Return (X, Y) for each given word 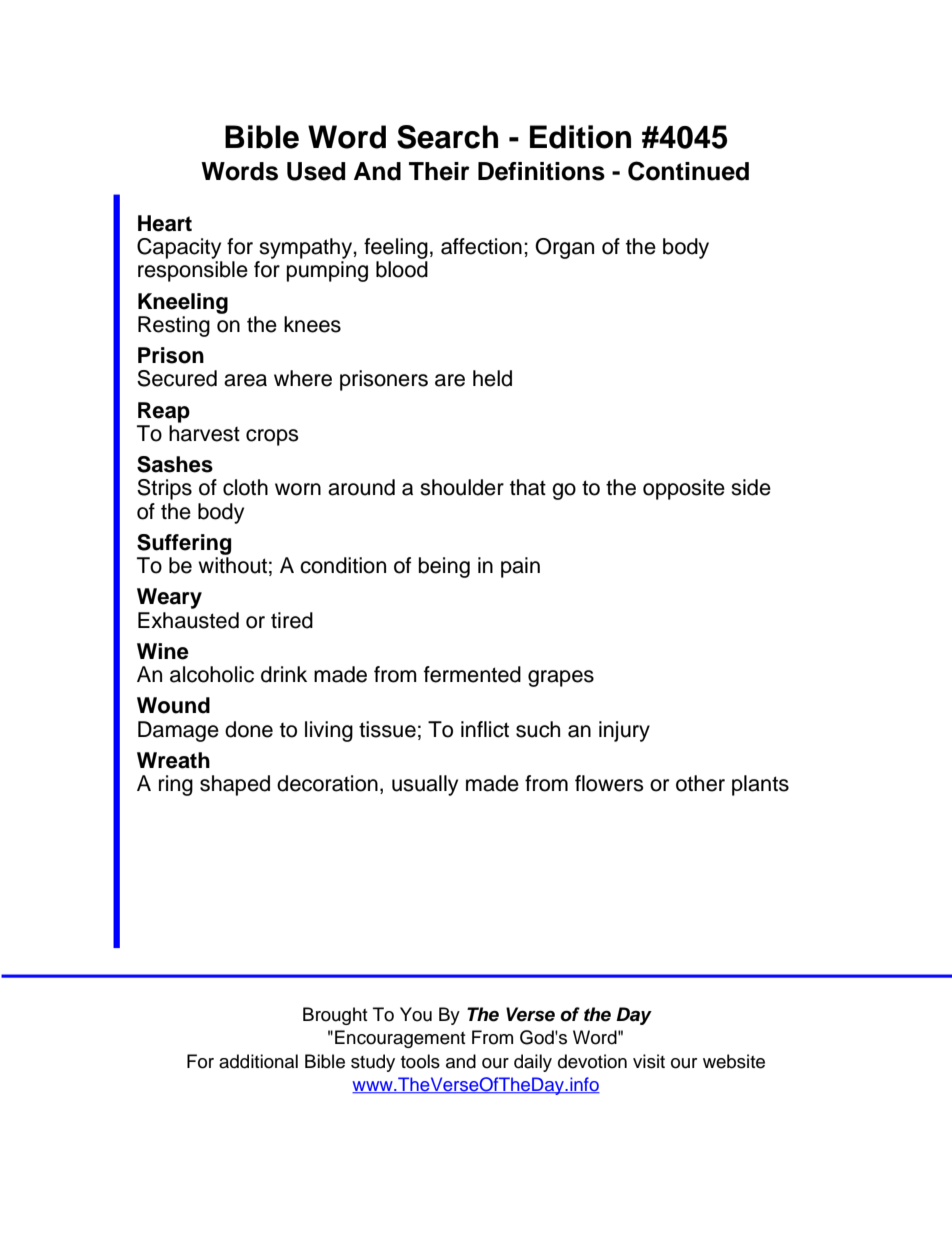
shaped (235, 785)
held (492, 378)
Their (439, 171)
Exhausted (188, 620)
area (245, 380)
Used (316, 171)
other (700, 783)
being (444, 567)
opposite (684, 489)
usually (425, 785)
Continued (688, 171)
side (751, 487)
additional (258, 1061)
